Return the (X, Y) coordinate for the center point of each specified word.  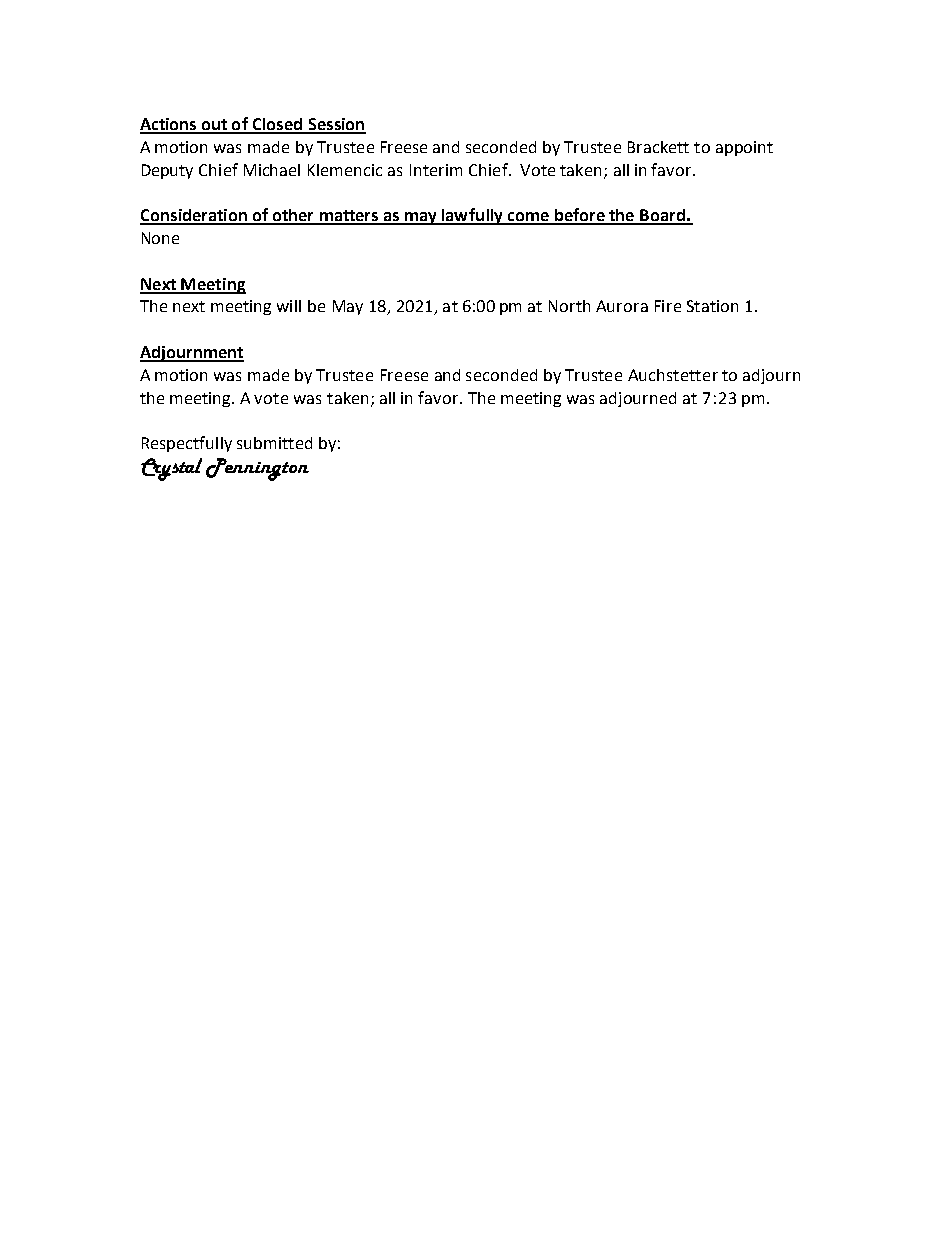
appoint (744, 148)
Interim (436, 170)
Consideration (194, 216)
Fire (668, 306)
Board (663, 216)
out (215, 126)
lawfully (473, 216)
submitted (274, 443)
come (528, 218)
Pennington (257, 469)
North (569, 306)
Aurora (622, 306)
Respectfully (187, 444)
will (289, 306)
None (160, 238)
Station (712, 306)
